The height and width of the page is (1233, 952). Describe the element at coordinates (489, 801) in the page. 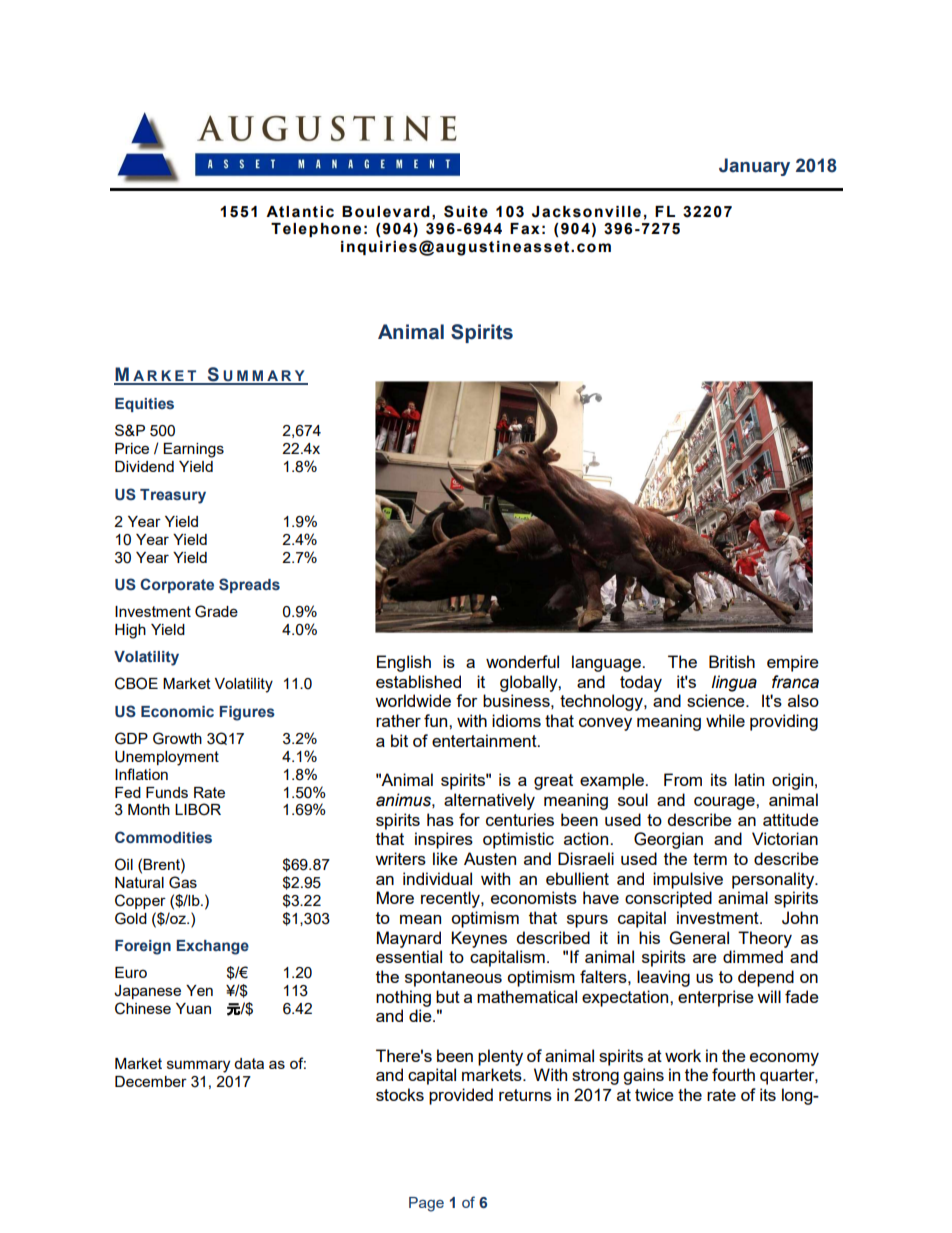

I see `alternatively` at that location.
